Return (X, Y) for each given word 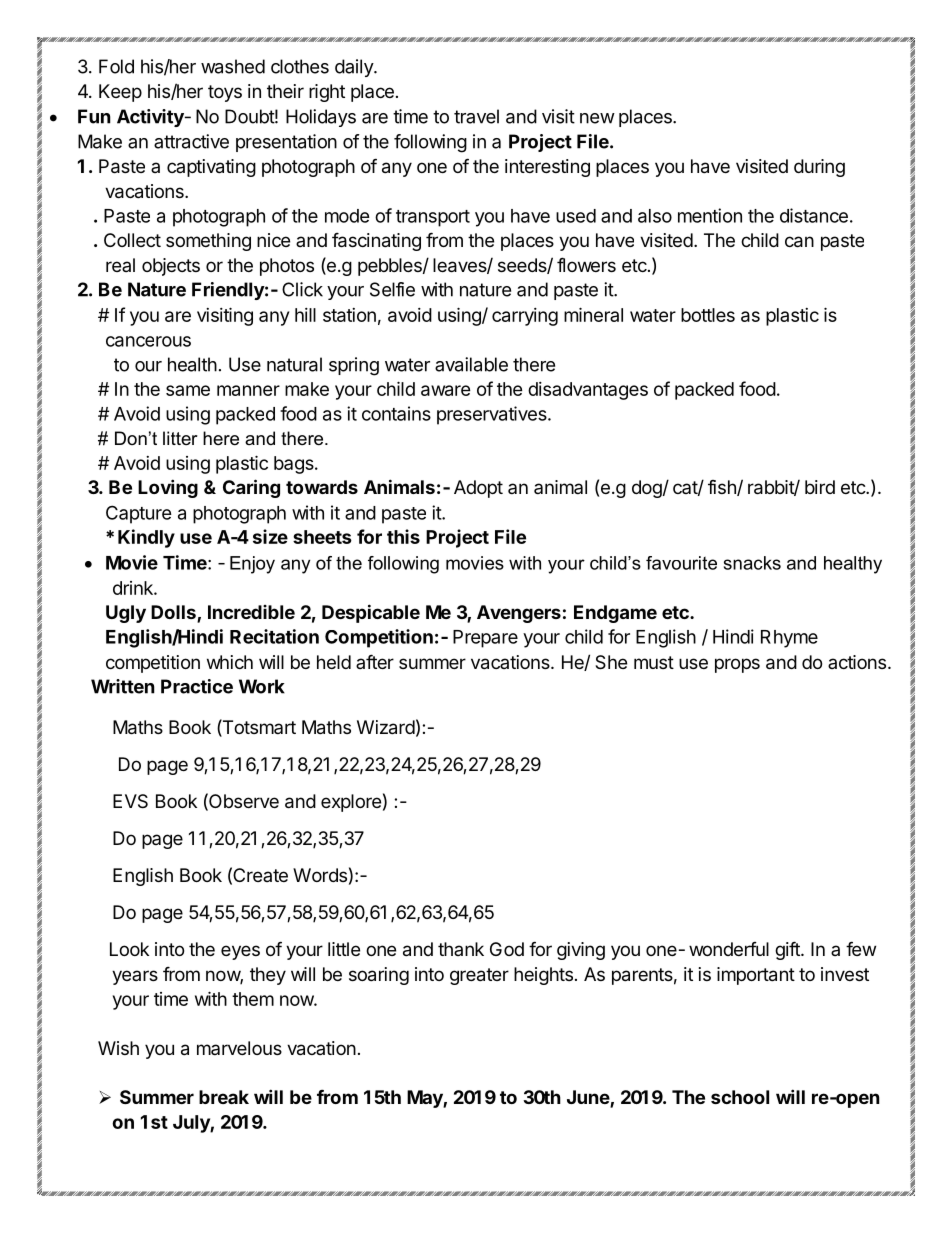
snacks (752, 563)
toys (225, 93)
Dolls (174, 613)
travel (476, 116)
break (224, 1097)
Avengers (519, 614)
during (819, 168)
